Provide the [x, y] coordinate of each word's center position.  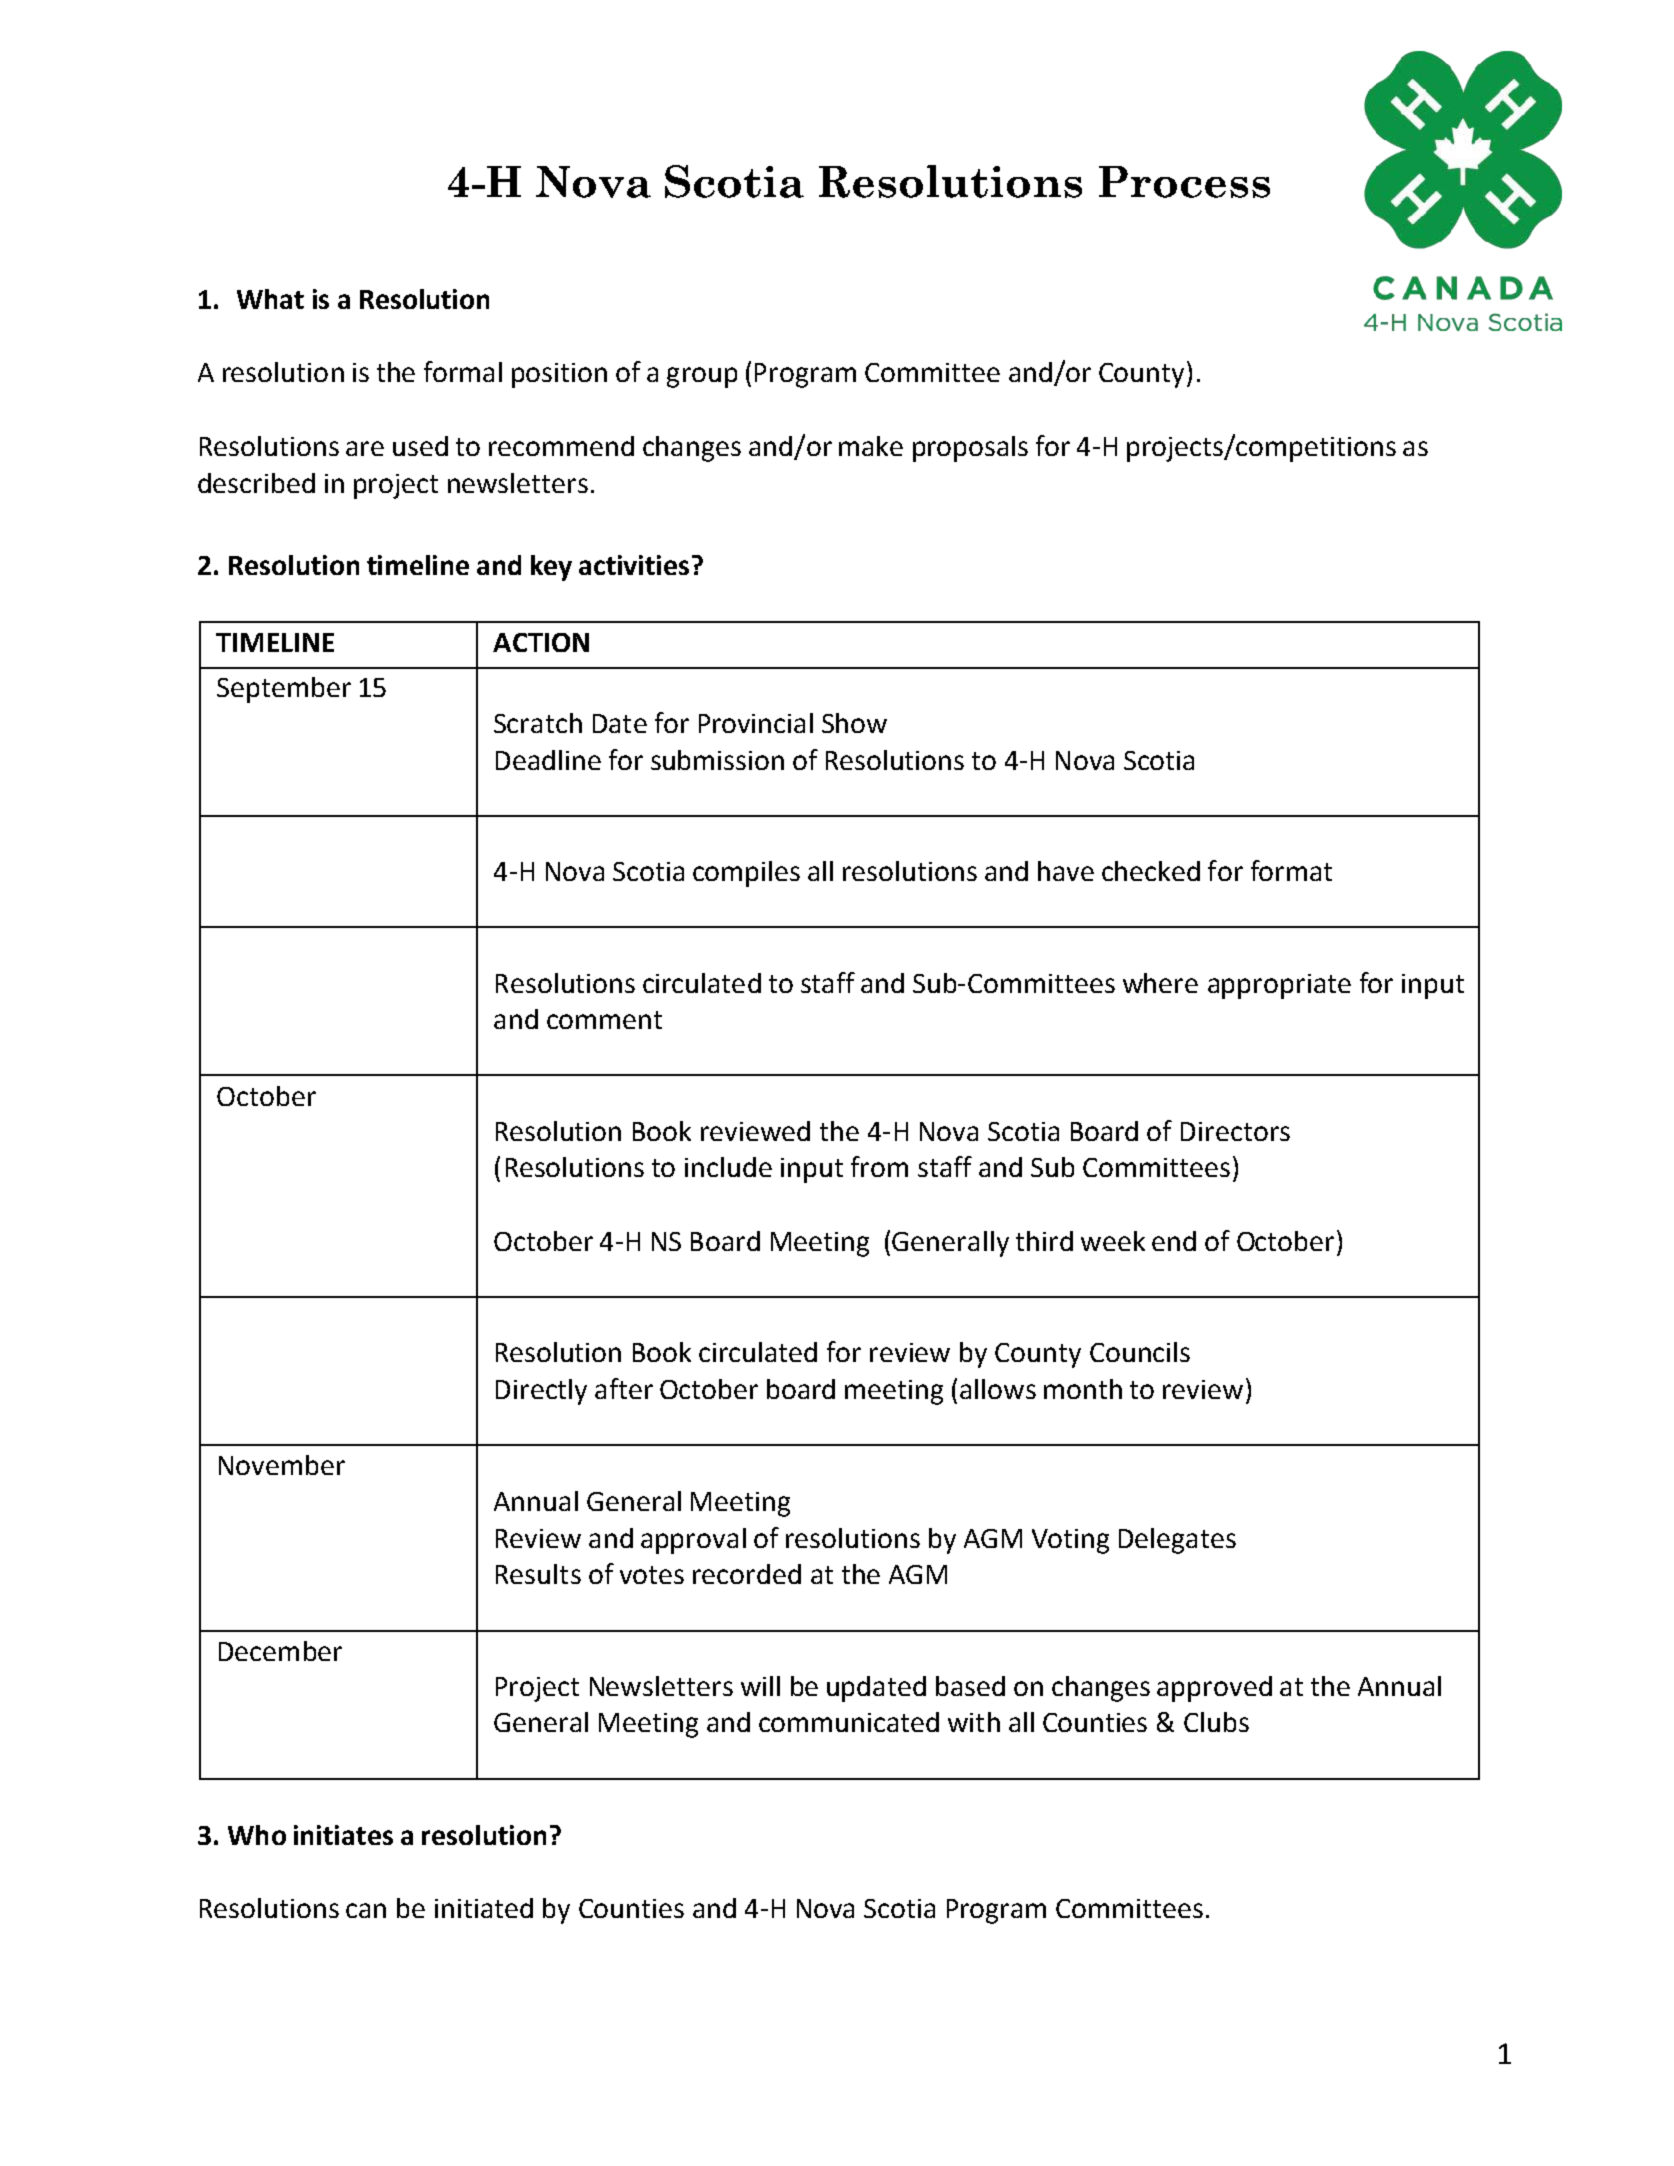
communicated [849, 1722]
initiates [343, 1835]
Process [1184, 182]
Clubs [1216, 1722]
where [1160, 983]
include [728, 1167]
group [702, 377]
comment [604, 1020]
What [270, 299]
